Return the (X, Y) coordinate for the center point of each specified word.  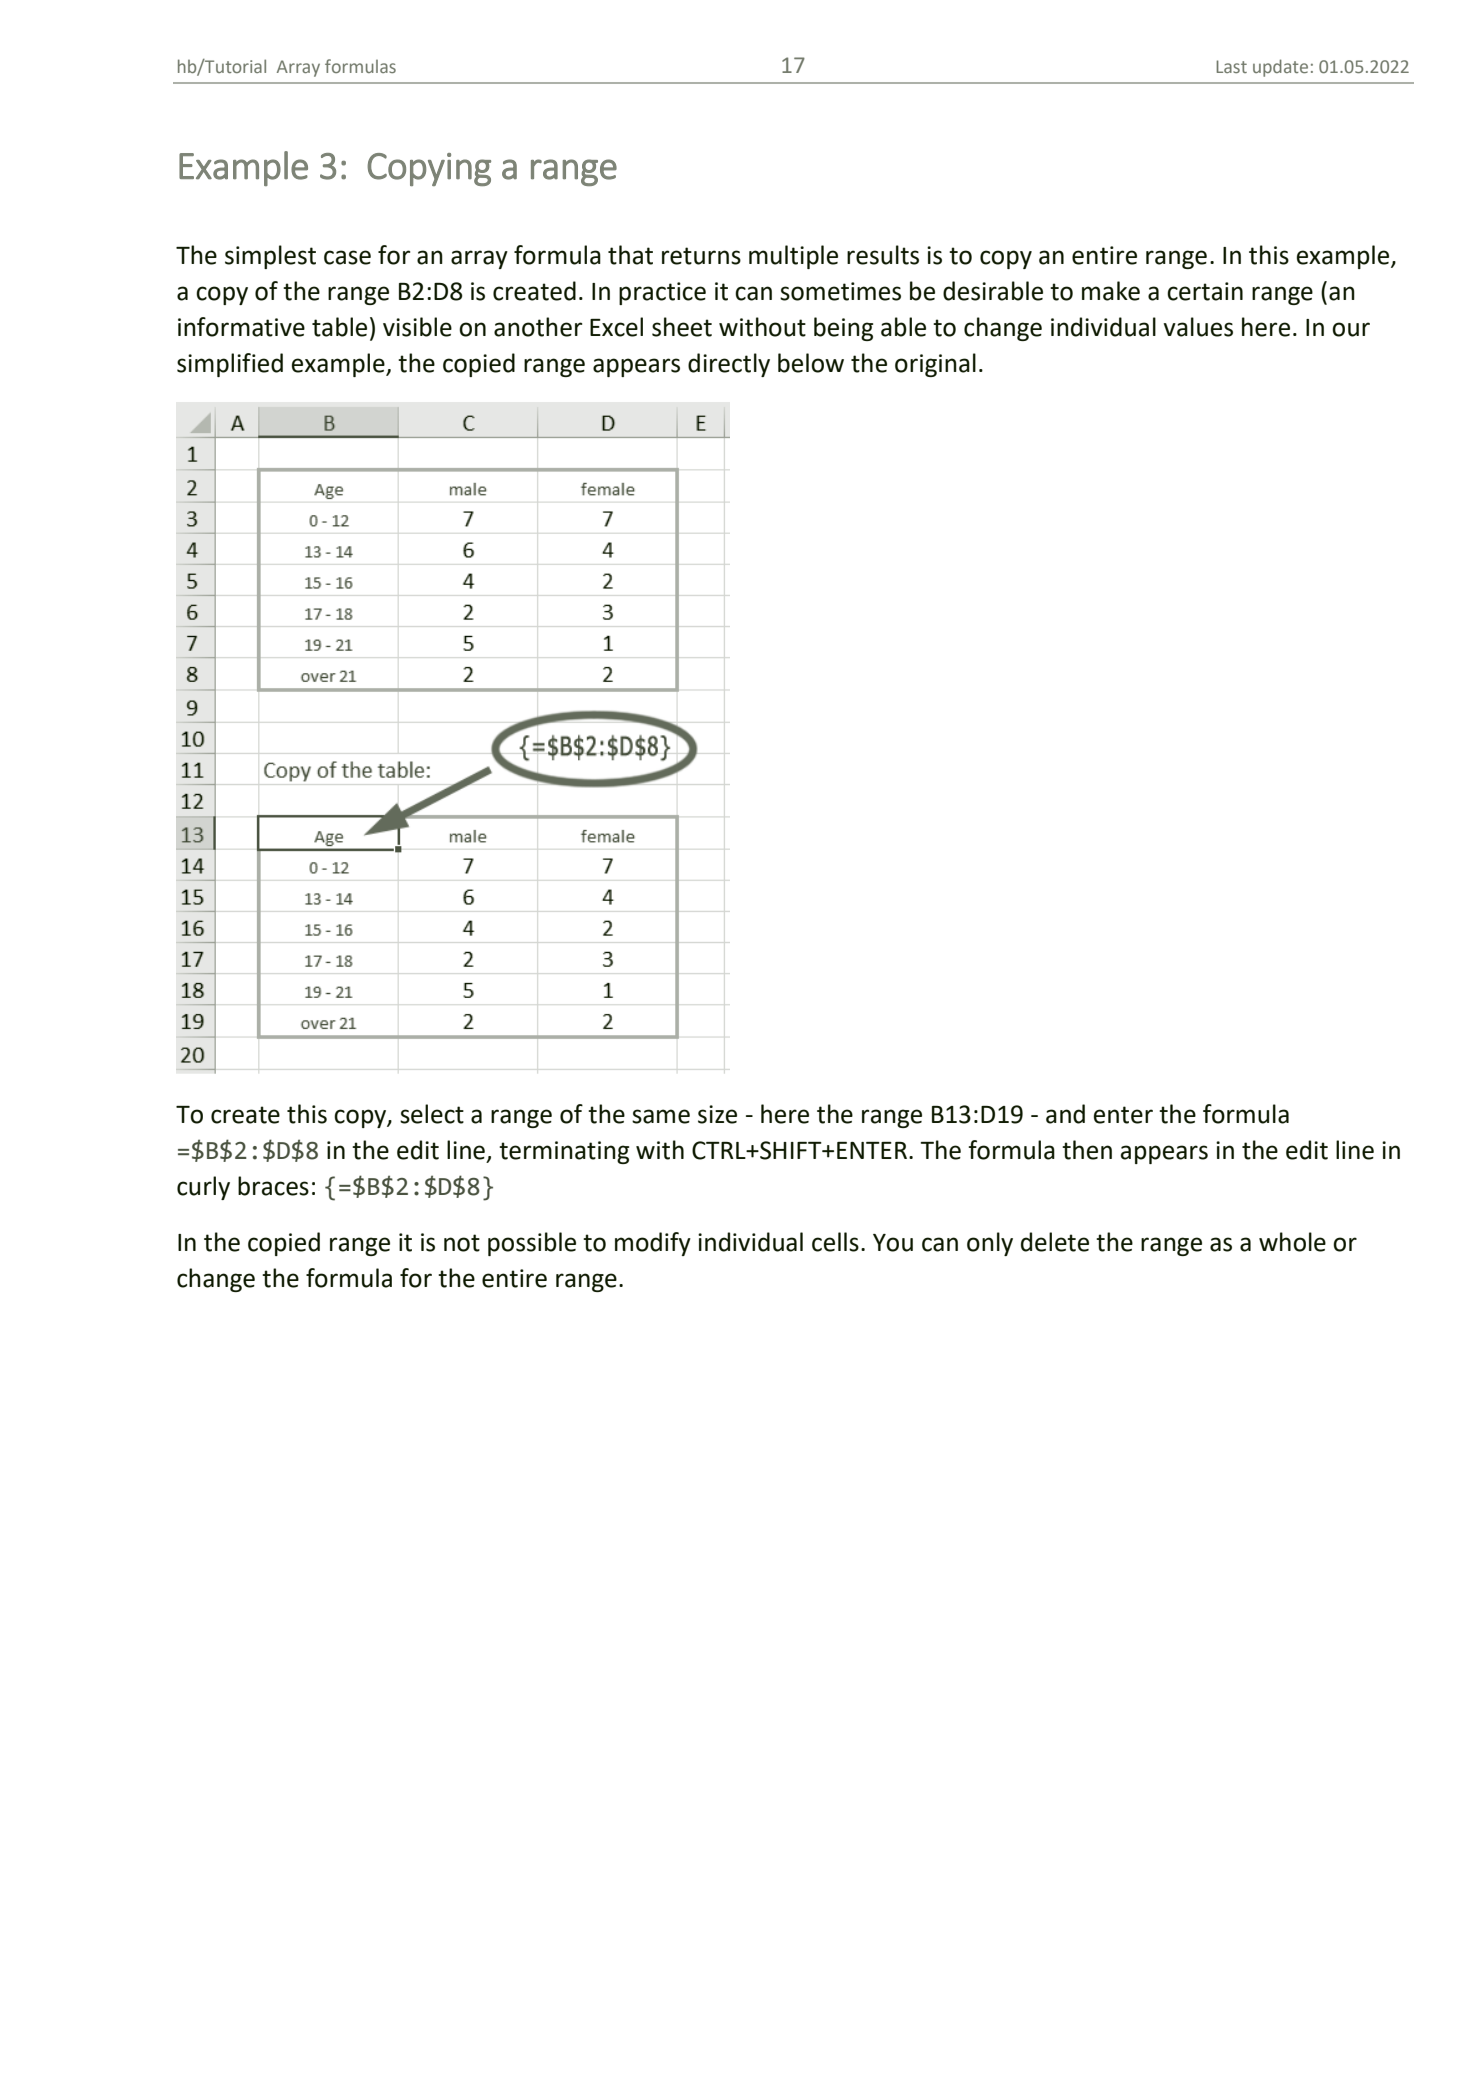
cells (835, 1242)
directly (729, 365)
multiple (793, 257)
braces (273, 1186)
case (347, 257)
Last (1231, 66)
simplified (230, 365)
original (935, 365)
